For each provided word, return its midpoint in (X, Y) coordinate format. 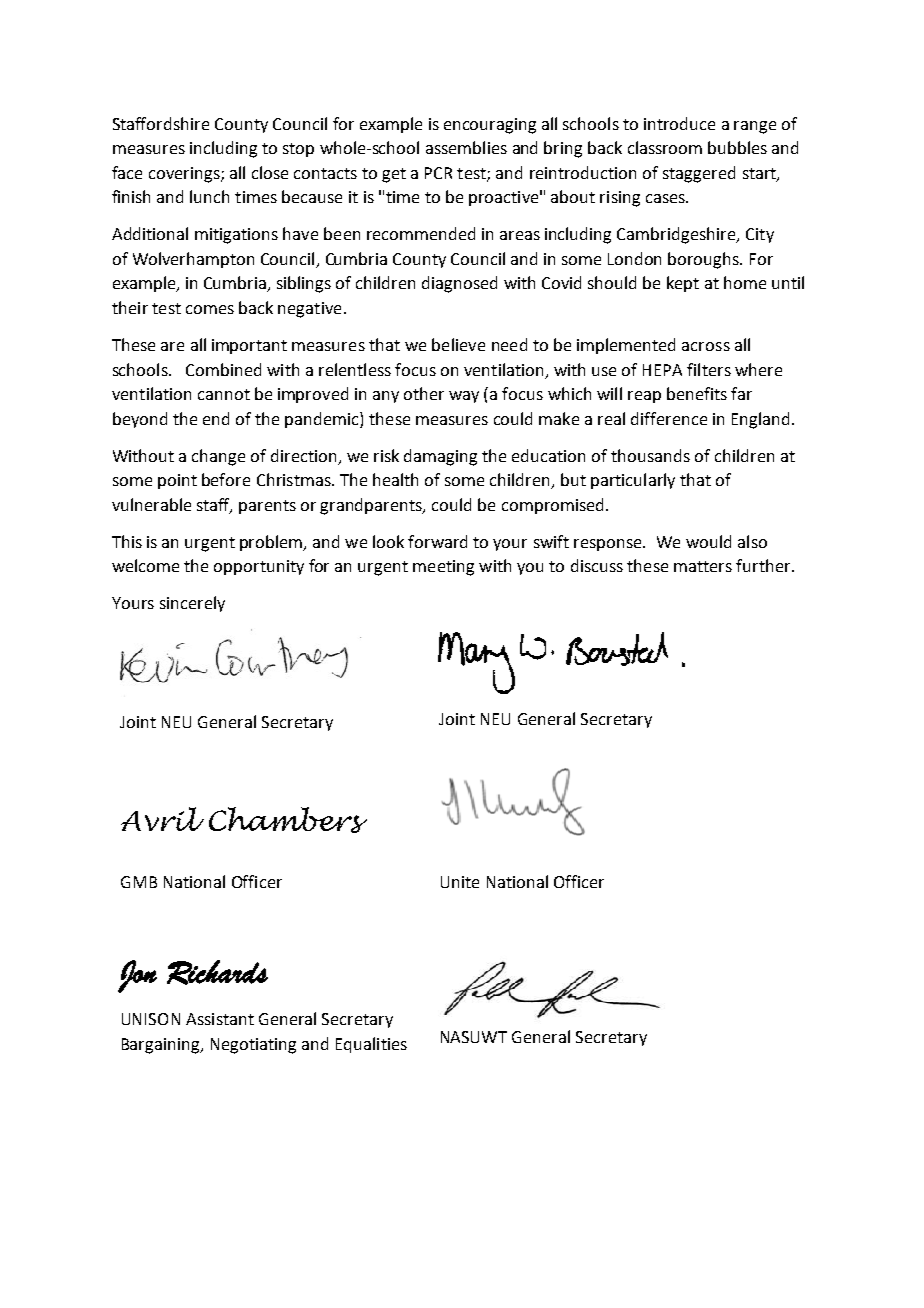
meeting (443, 568)
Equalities (371, 1045)
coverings (185, 175)
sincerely (192, 604)
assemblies (466, 147)
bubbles (737, 147)
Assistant (220, 1019)
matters (703, 566)
